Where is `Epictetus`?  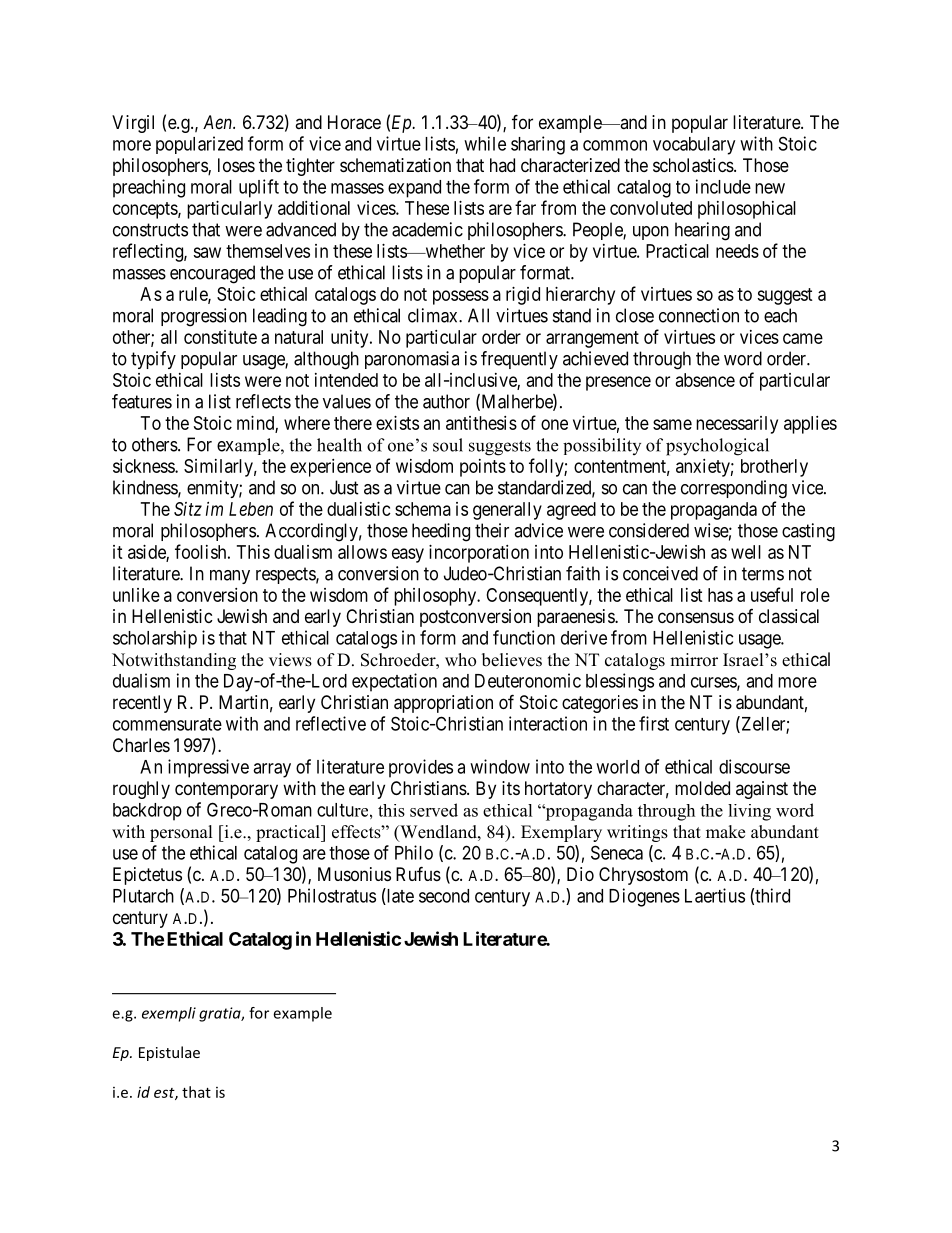
Epictetus is located at coordinates (147, 876).
